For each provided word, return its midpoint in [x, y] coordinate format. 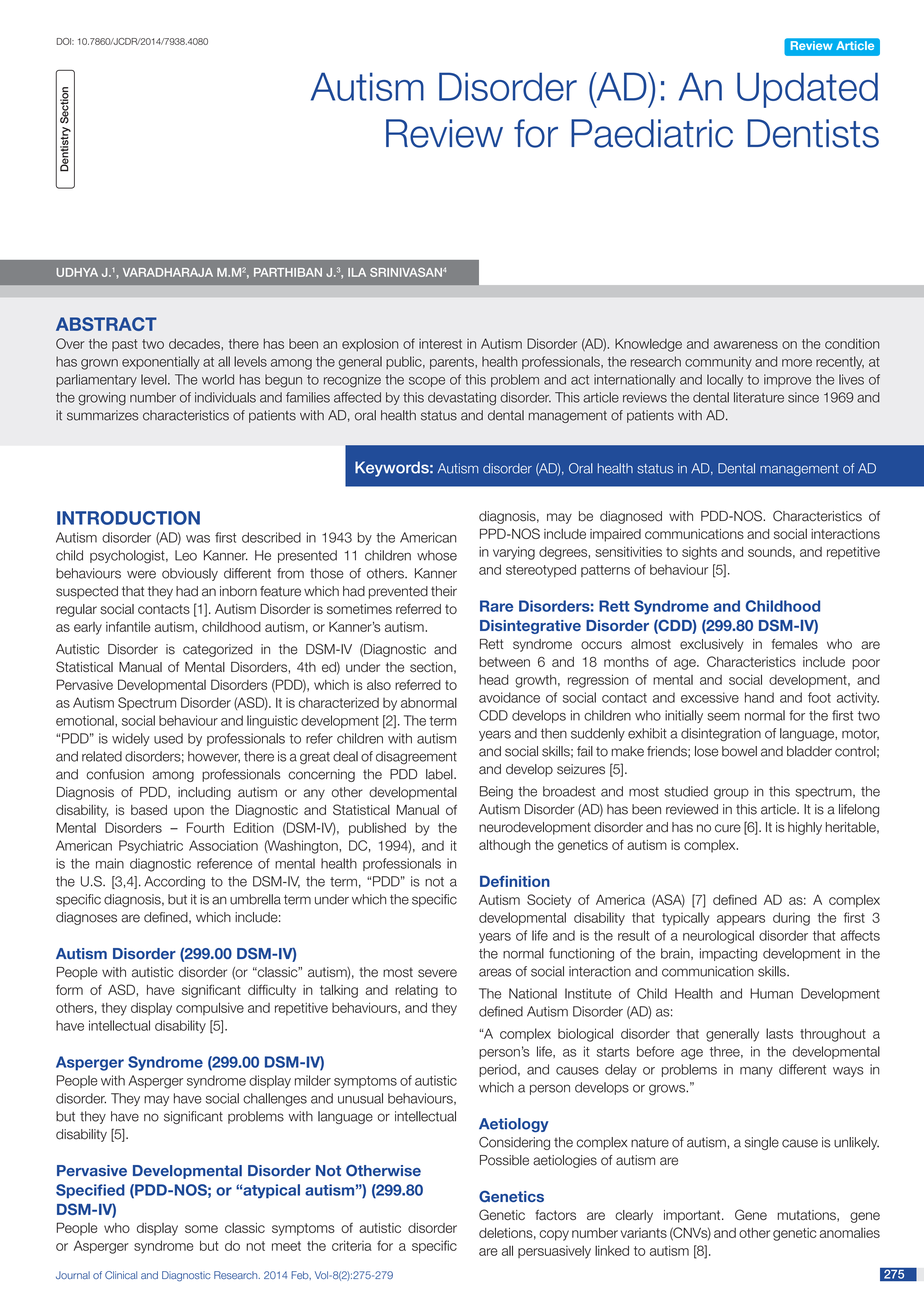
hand [759, 697]
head [494, 679]
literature [759, 397]
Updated [807, 90]
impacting [728, 955]
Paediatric [652, 133]
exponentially [161, 363]
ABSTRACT [106, 324]
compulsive [210, 1008]
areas [495, 972]
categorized [218, 650]
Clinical [121, 1275]
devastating [462, 398]
